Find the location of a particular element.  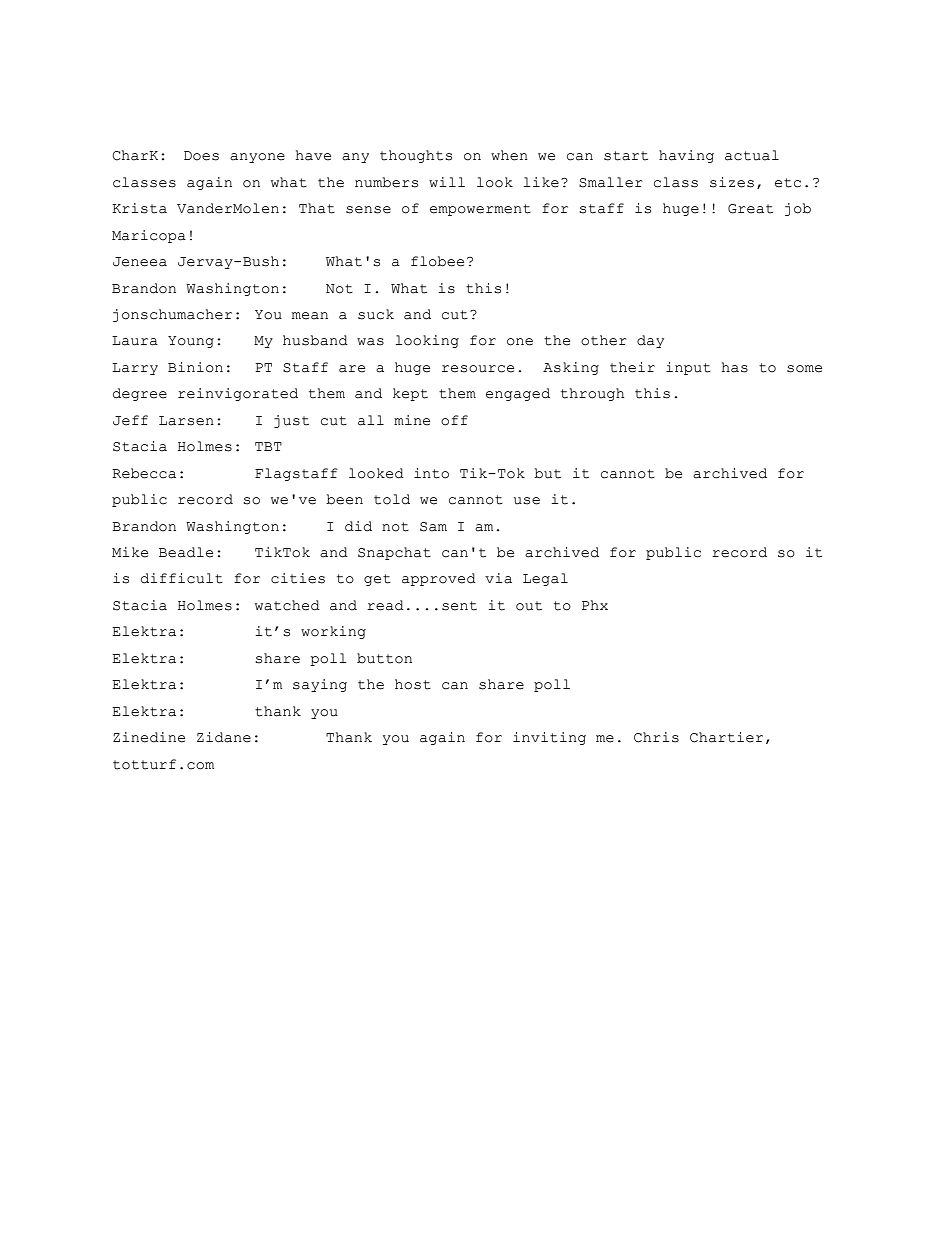

Zidane is located at coordinates (224, 737).
